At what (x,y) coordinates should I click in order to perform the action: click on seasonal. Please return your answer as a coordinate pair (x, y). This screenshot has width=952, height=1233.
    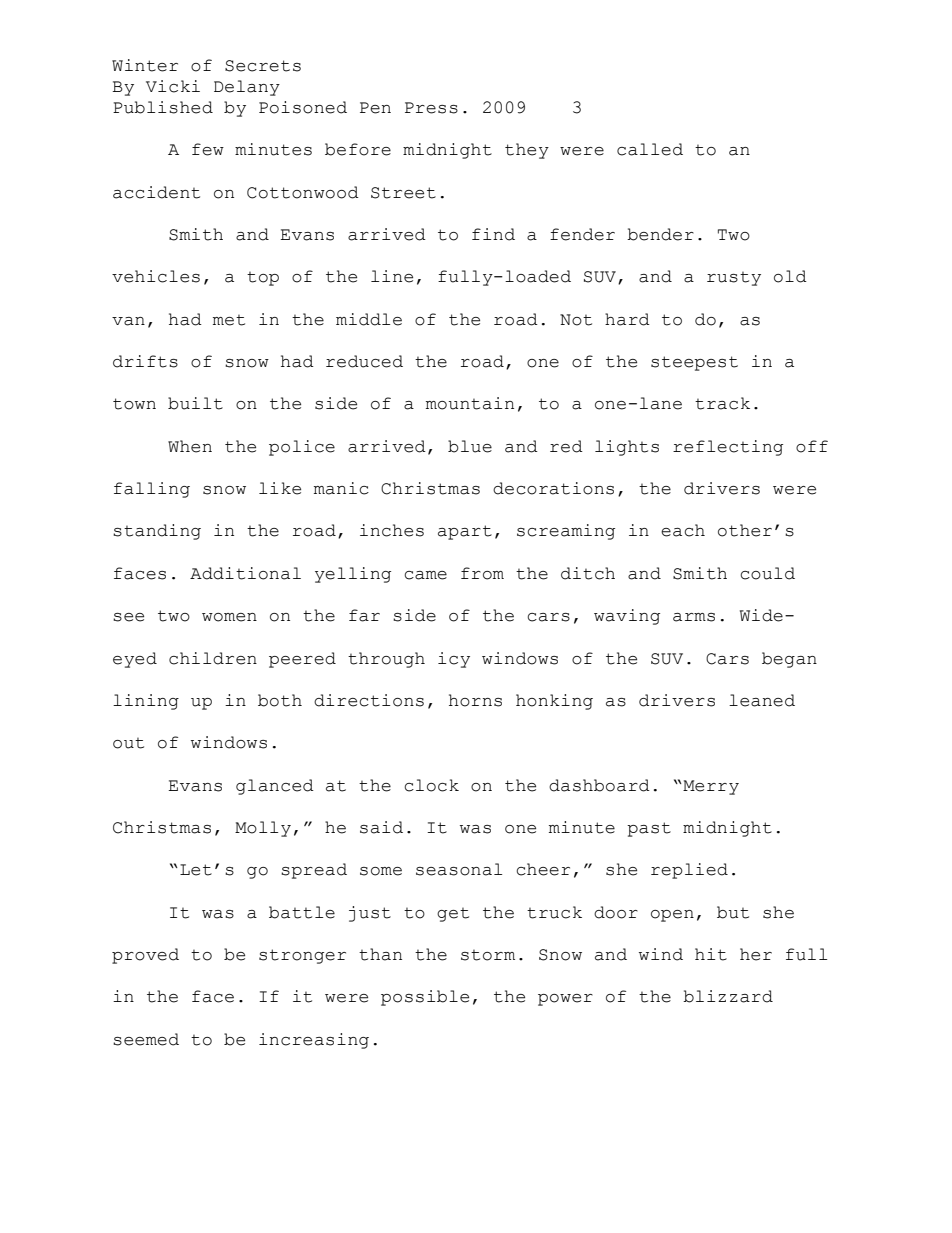
    Looking at the image, I should click on (459, 869).
